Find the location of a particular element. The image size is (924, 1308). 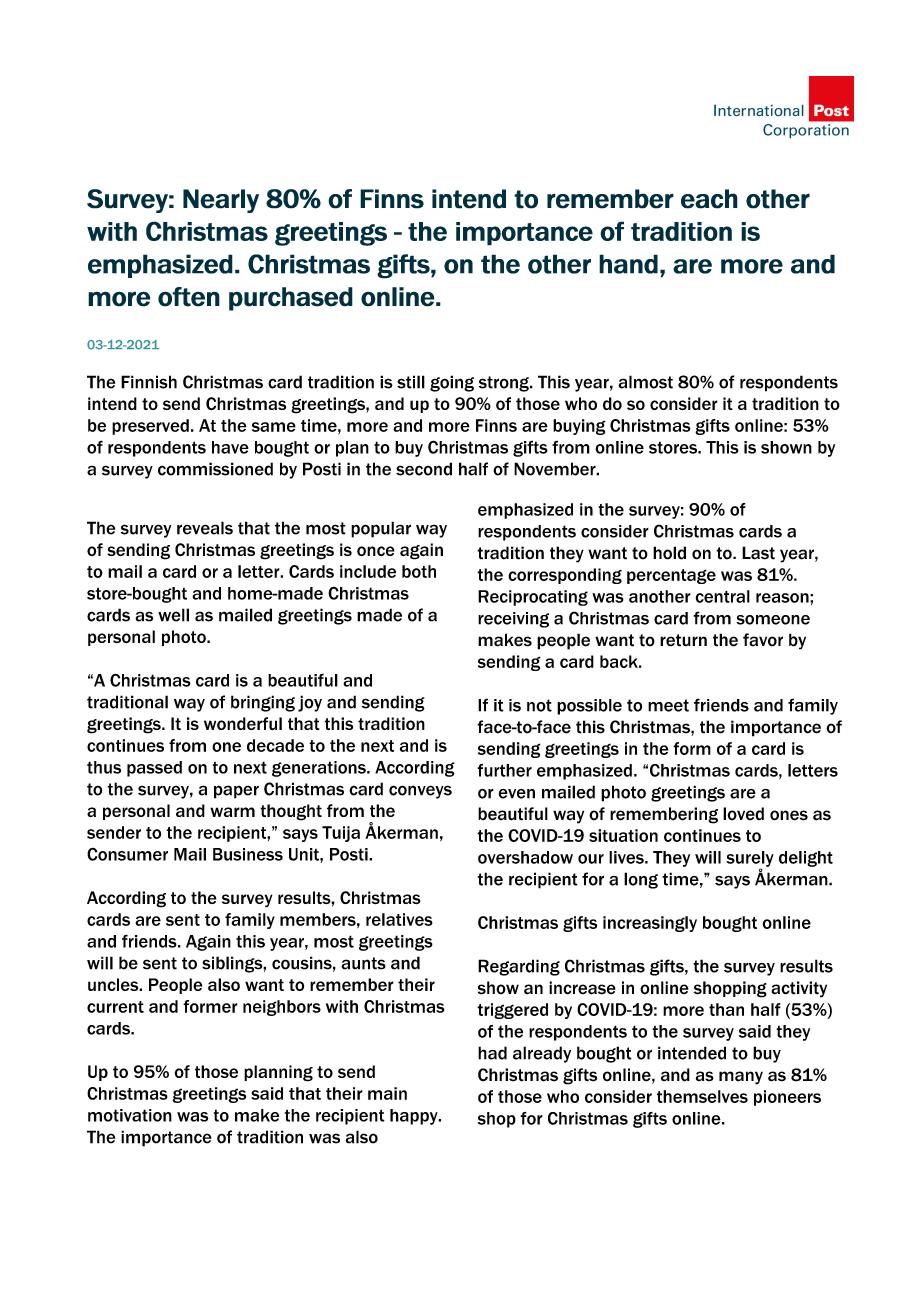

Nearly is located at coordinates (221, 201).
